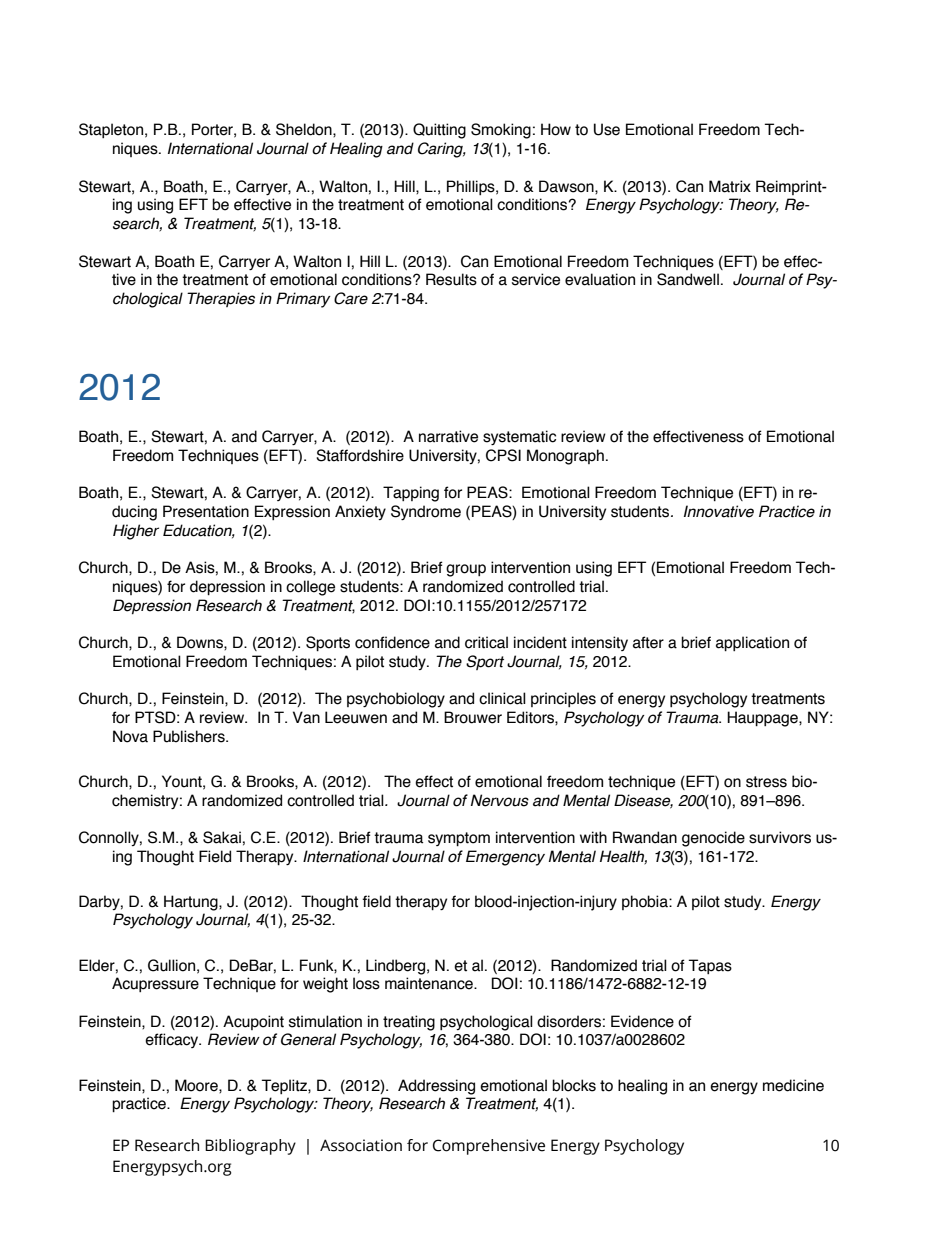 This page has height=1233, width=952. Describe the element at coordinates (565, 457) in the page. I see `Monograph` at that location.
